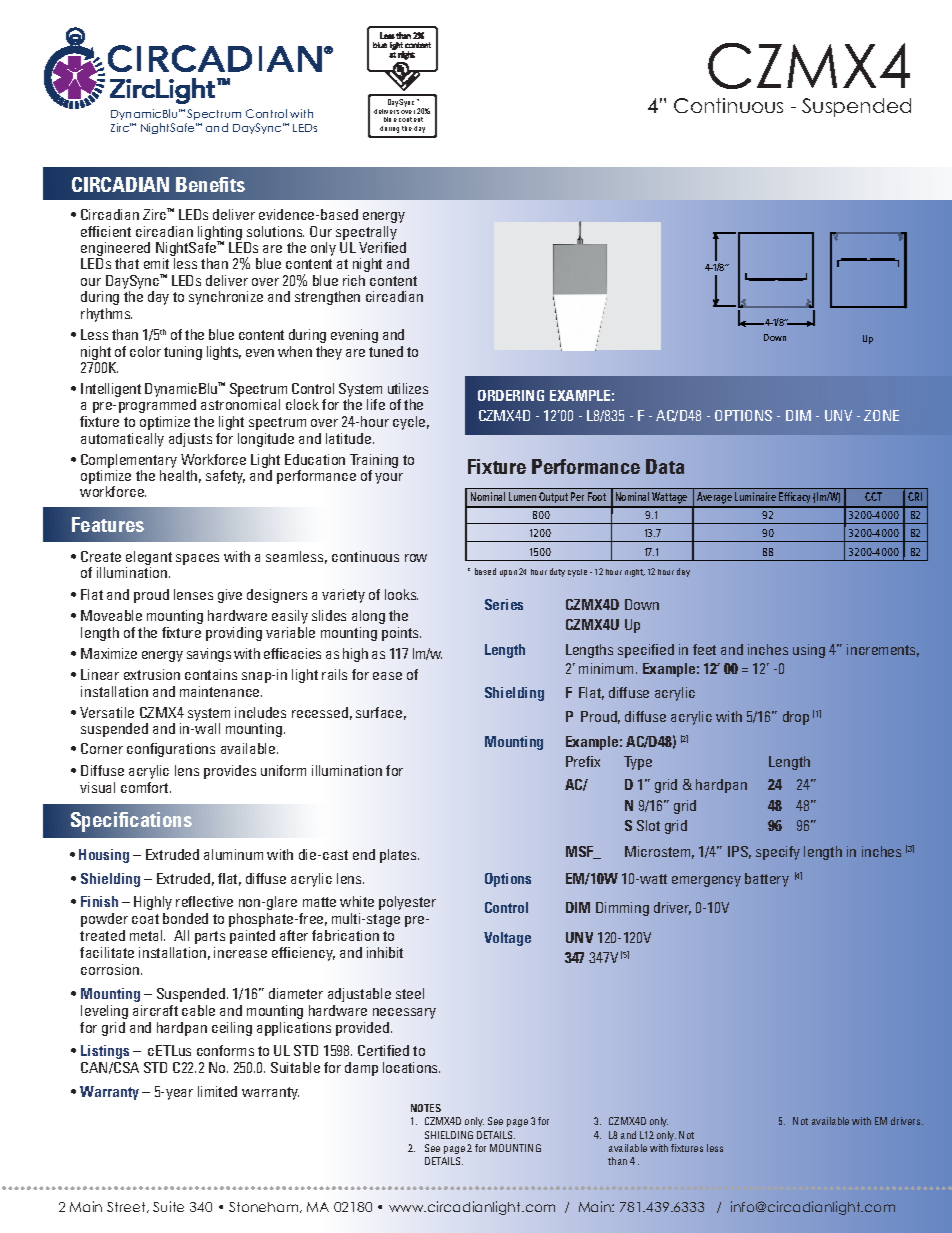  Describe the element at coordinates (411, 1067) in the image. I see `locations` at that location.
